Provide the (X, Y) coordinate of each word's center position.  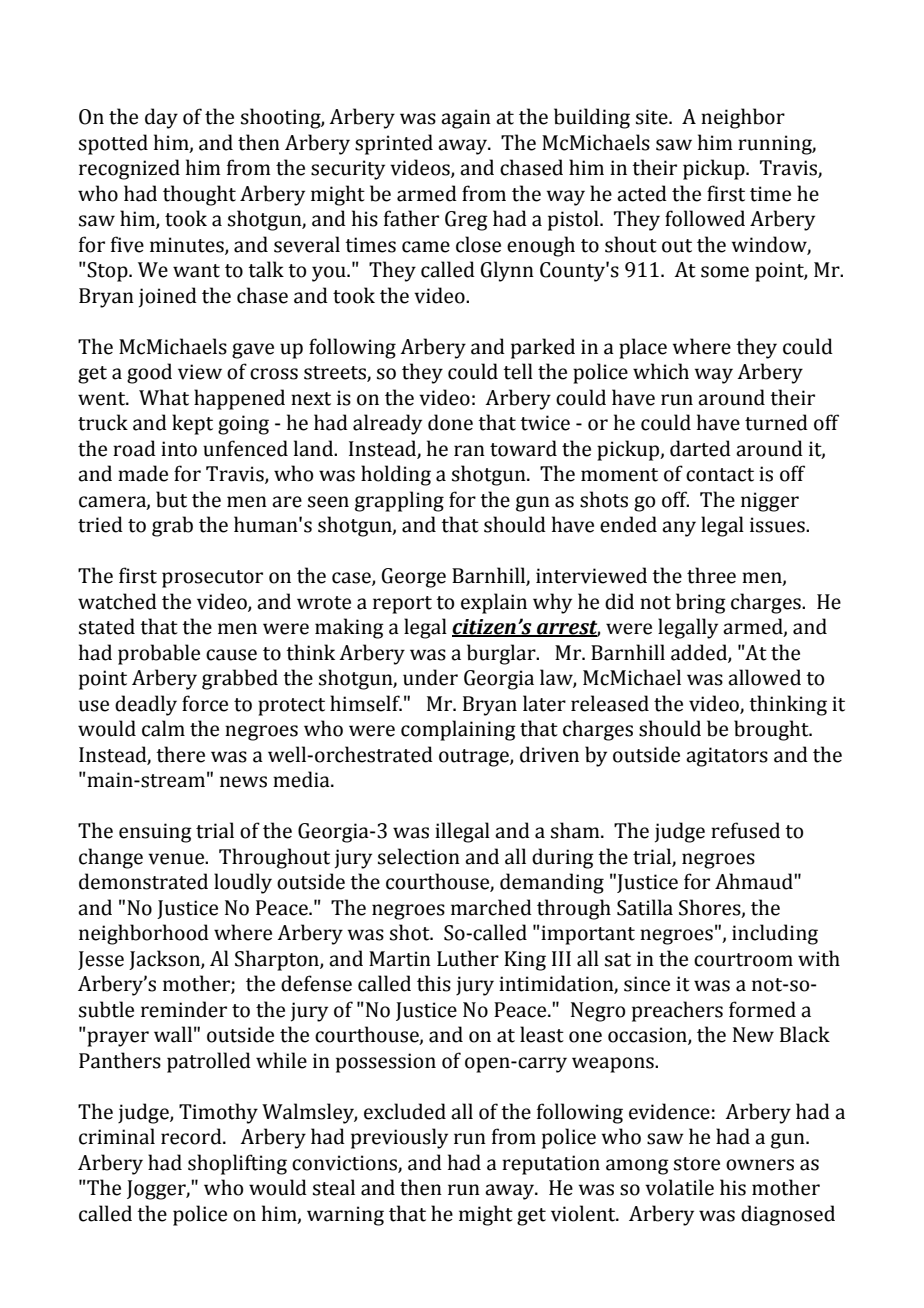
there (180, 754)
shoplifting (237, 1164)
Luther (468, 958)
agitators (727, 757)
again (466, 119)
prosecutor (212, 579)
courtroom (743, 960)
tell (518, 371)
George (414, 578)
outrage (475, 758)
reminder (184, 1009)
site (653, 117)
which (661, 371)
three (711, 575)
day (161, 118)
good (149, 373)
